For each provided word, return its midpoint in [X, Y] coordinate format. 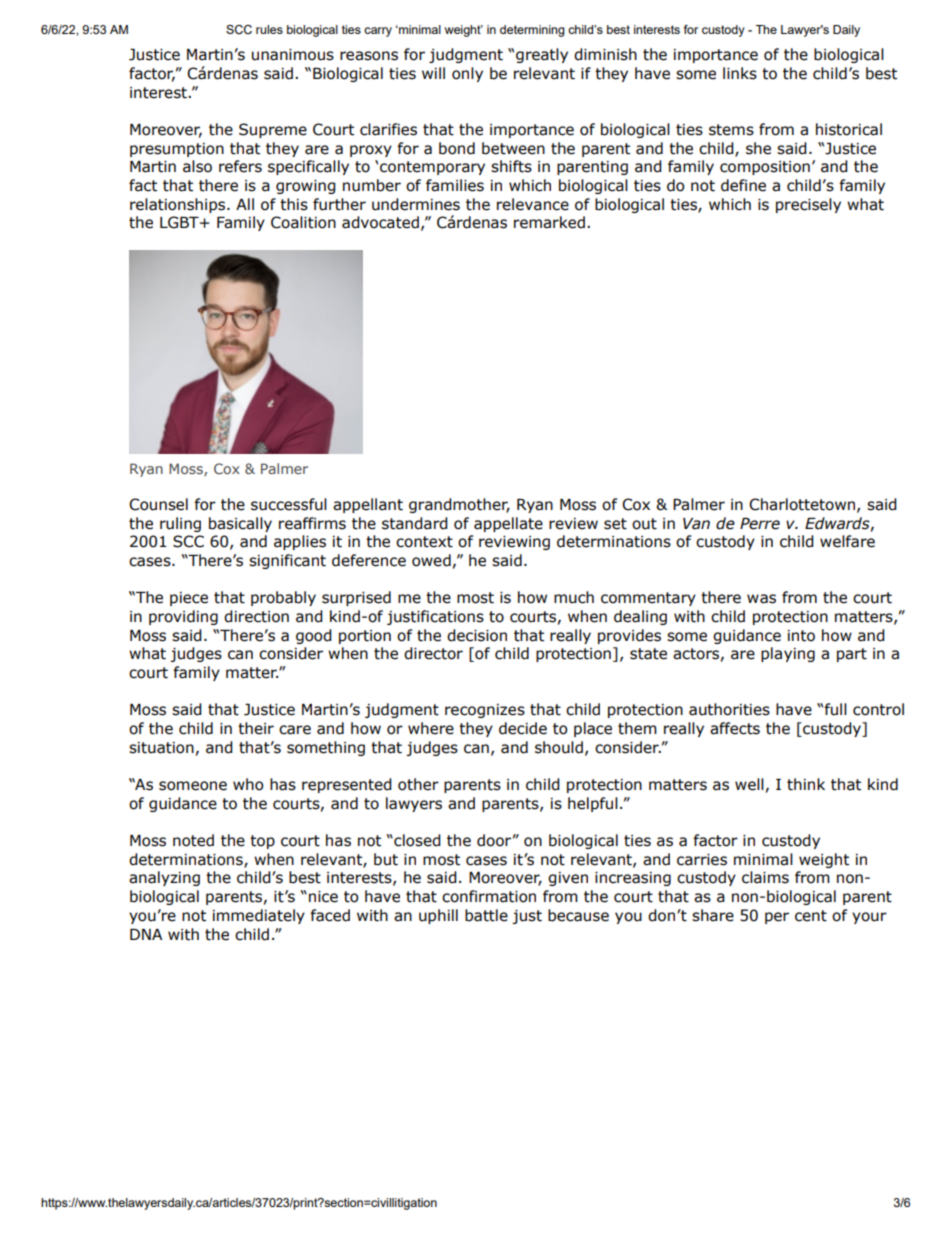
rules [269, 29]
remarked [549, 222]
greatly [542, 55]
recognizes [485, 711]
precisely [808, 205]
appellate [508, 524]
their [256, 728]
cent [811, 916]
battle [486, 915]
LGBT [180, 222]
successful [289, 504]
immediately [259, 916]
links [740, 73]
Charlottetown [802, 504]
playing [788, 654]
